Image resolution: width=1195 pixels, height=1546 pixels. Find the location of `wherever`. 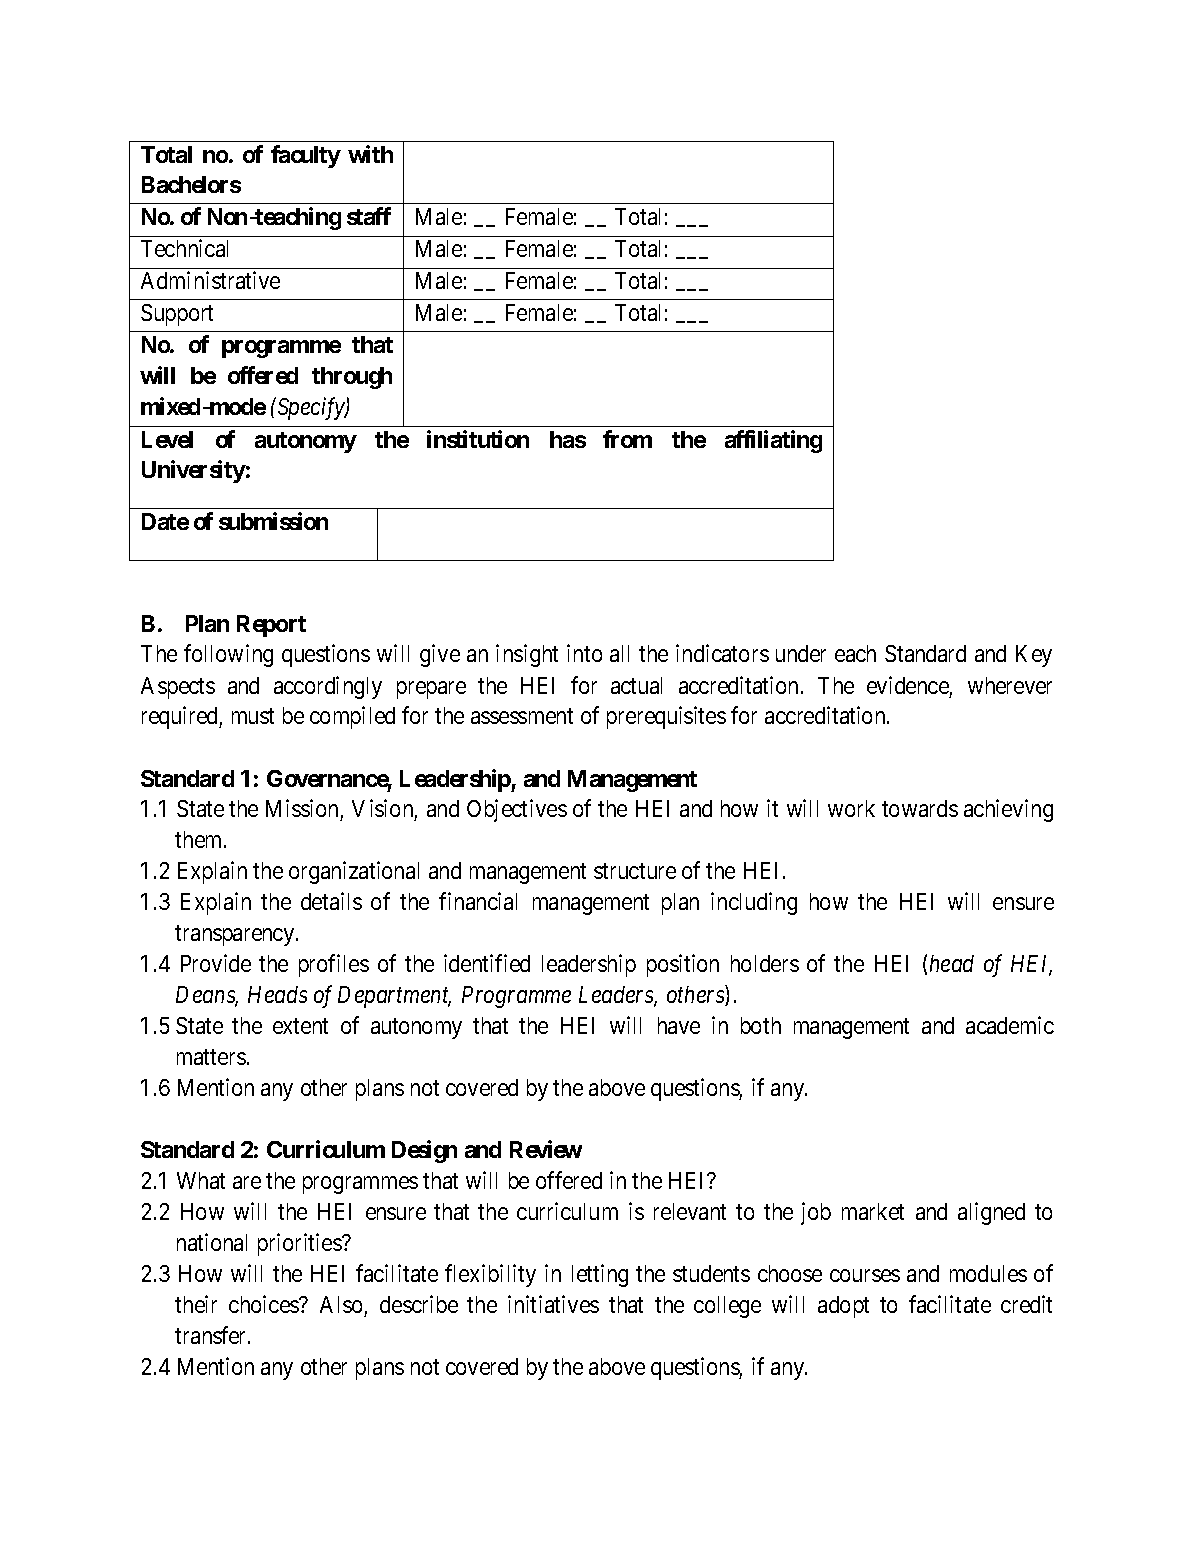

wherever is located at coordinates (1010, 685).
